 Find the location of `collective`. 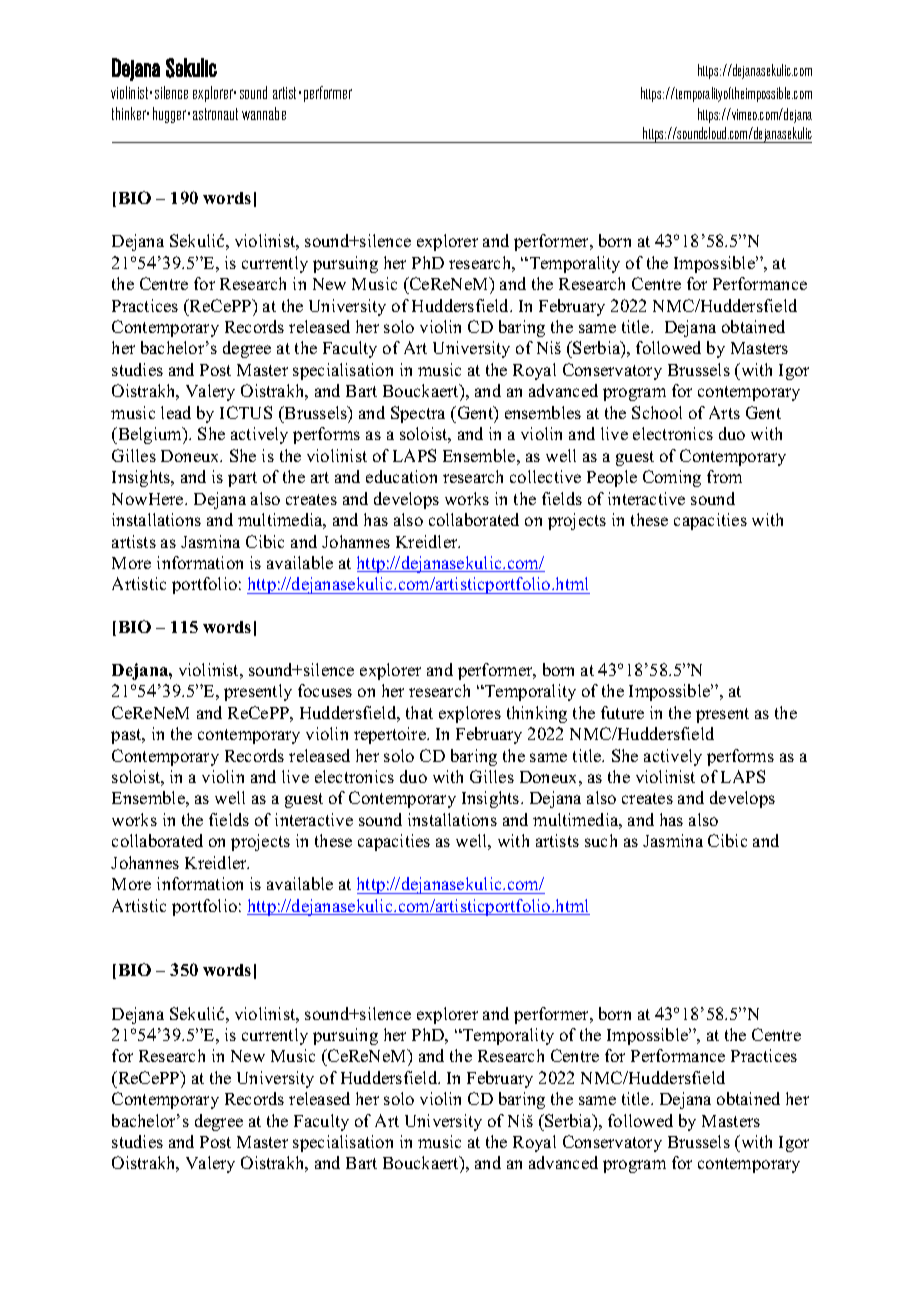

collective is located at coordinates (545, 476).
